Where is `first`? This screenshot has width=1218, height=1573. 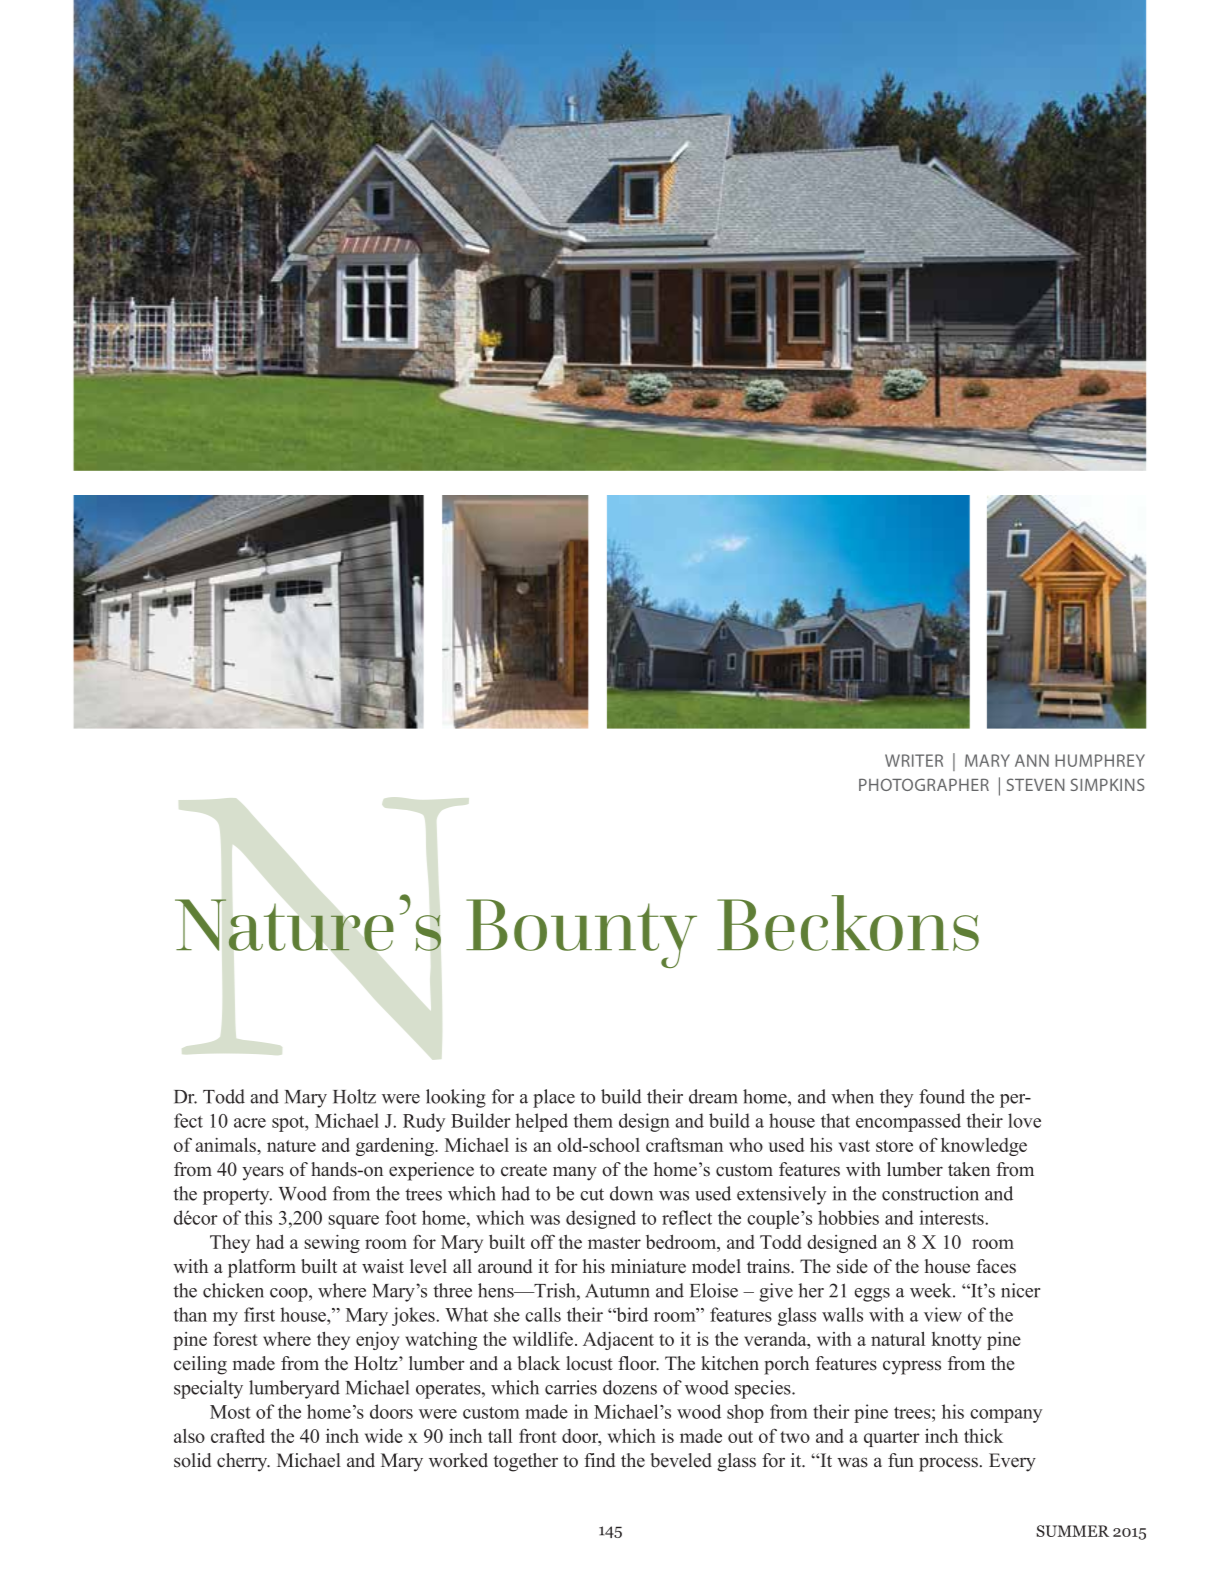 first is located at coordinates (259, 1314).
